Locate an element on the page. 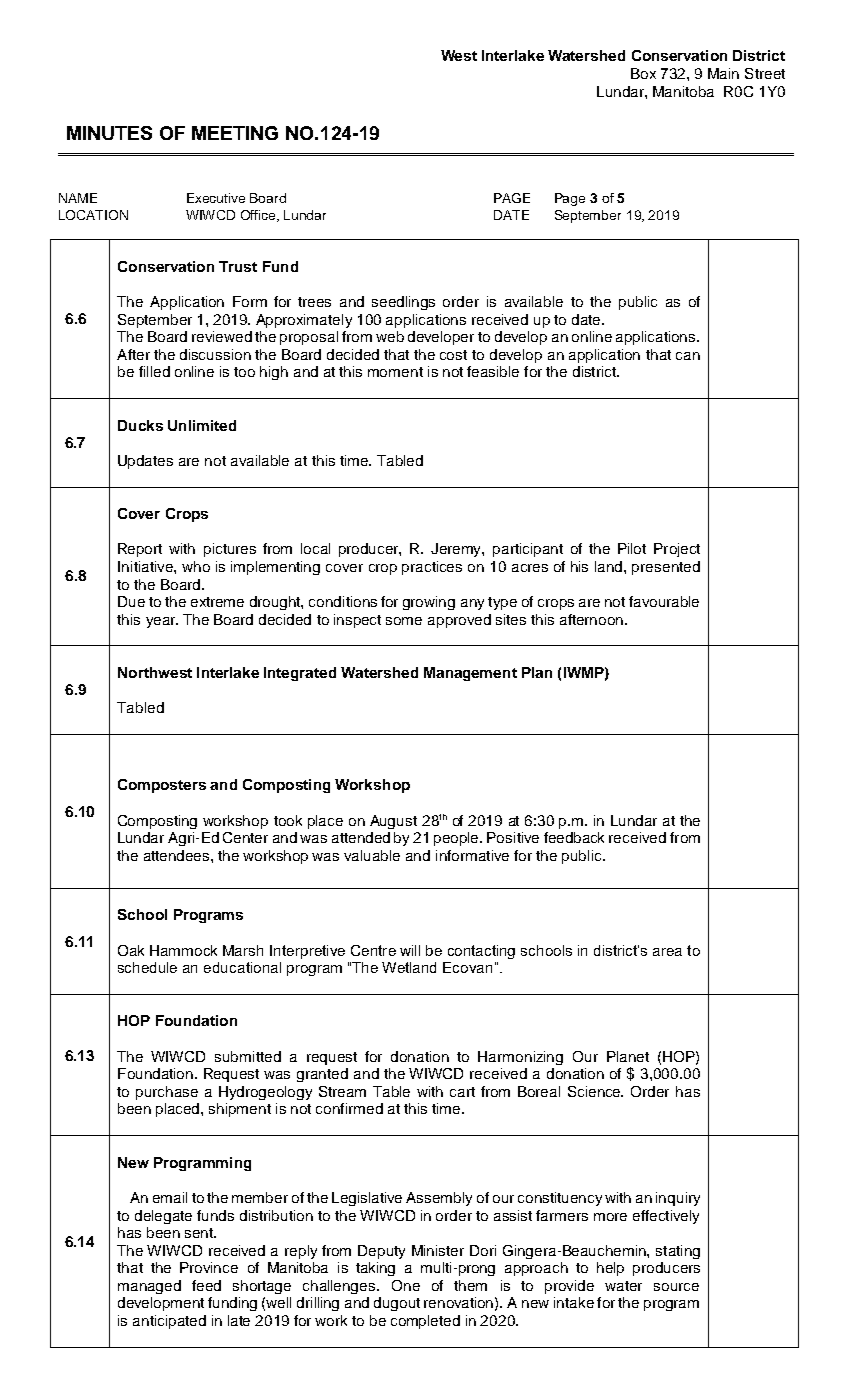  MEETING is located at coordinates (235, 133).
